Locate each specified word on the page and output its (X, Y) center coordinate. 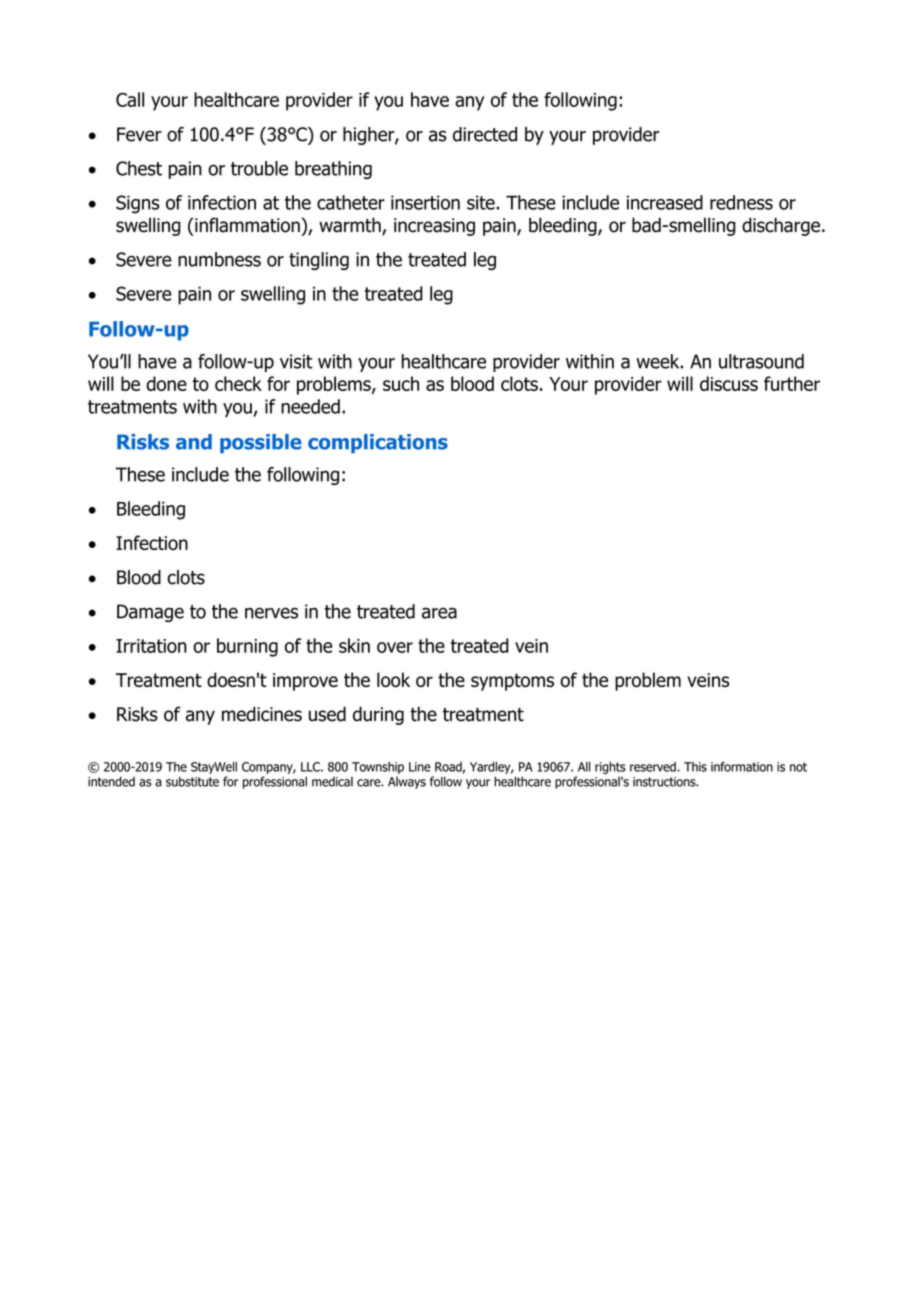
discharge (781, 226)
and (194, 442)
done (166, 383)
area (439, 613)
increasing (434, 227)
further (792, 383)
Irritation (151, 646)
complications (378, 444)
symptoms (512, 682)
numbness (219, 259)
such (401, 383)
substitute (192, 781)
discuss (729, 383)
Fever (139, 134)
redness (741, 202)
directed (485, 134)
